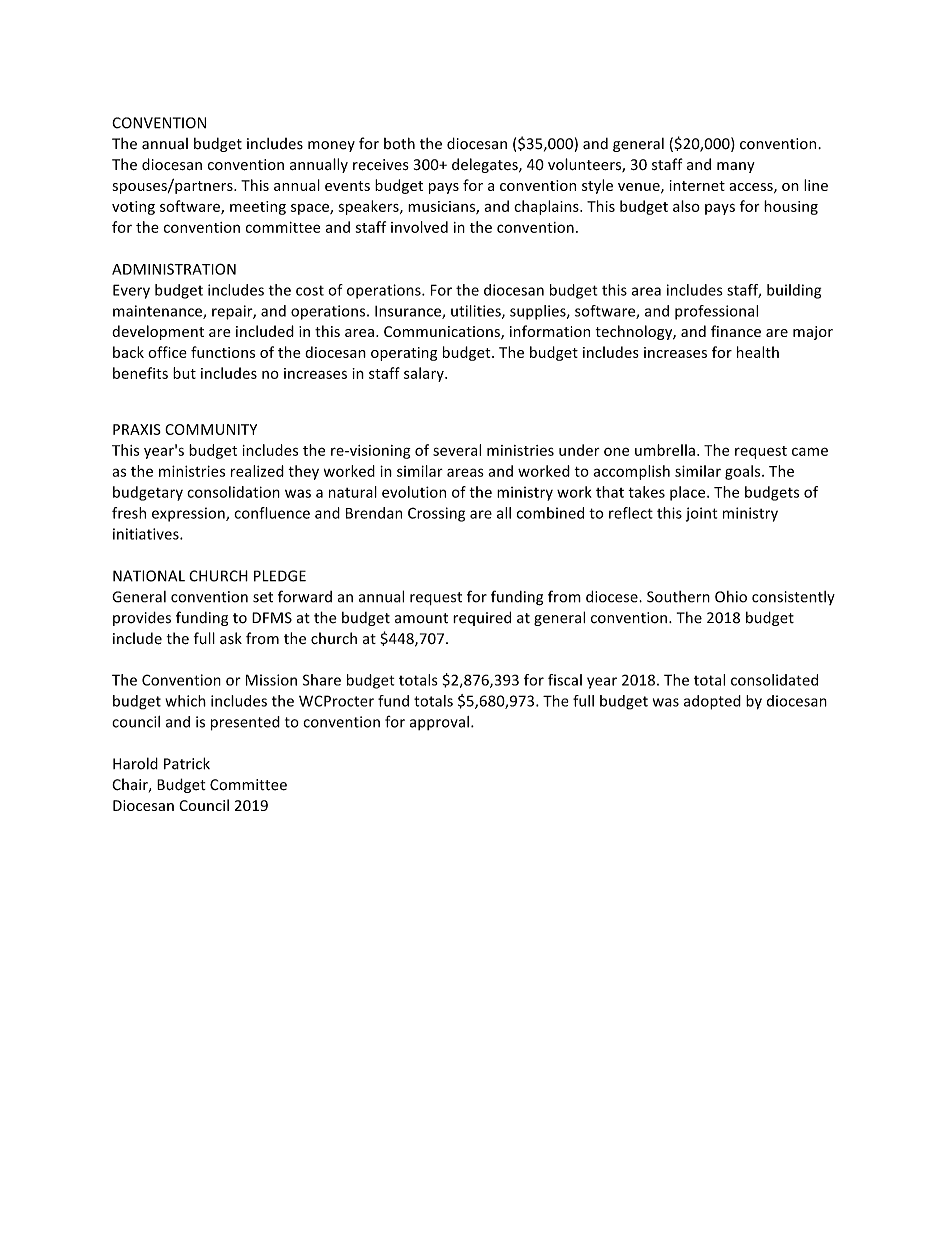  Describe the element at coordinates (731, 597) in the page. I see `Ohio` at that location.
